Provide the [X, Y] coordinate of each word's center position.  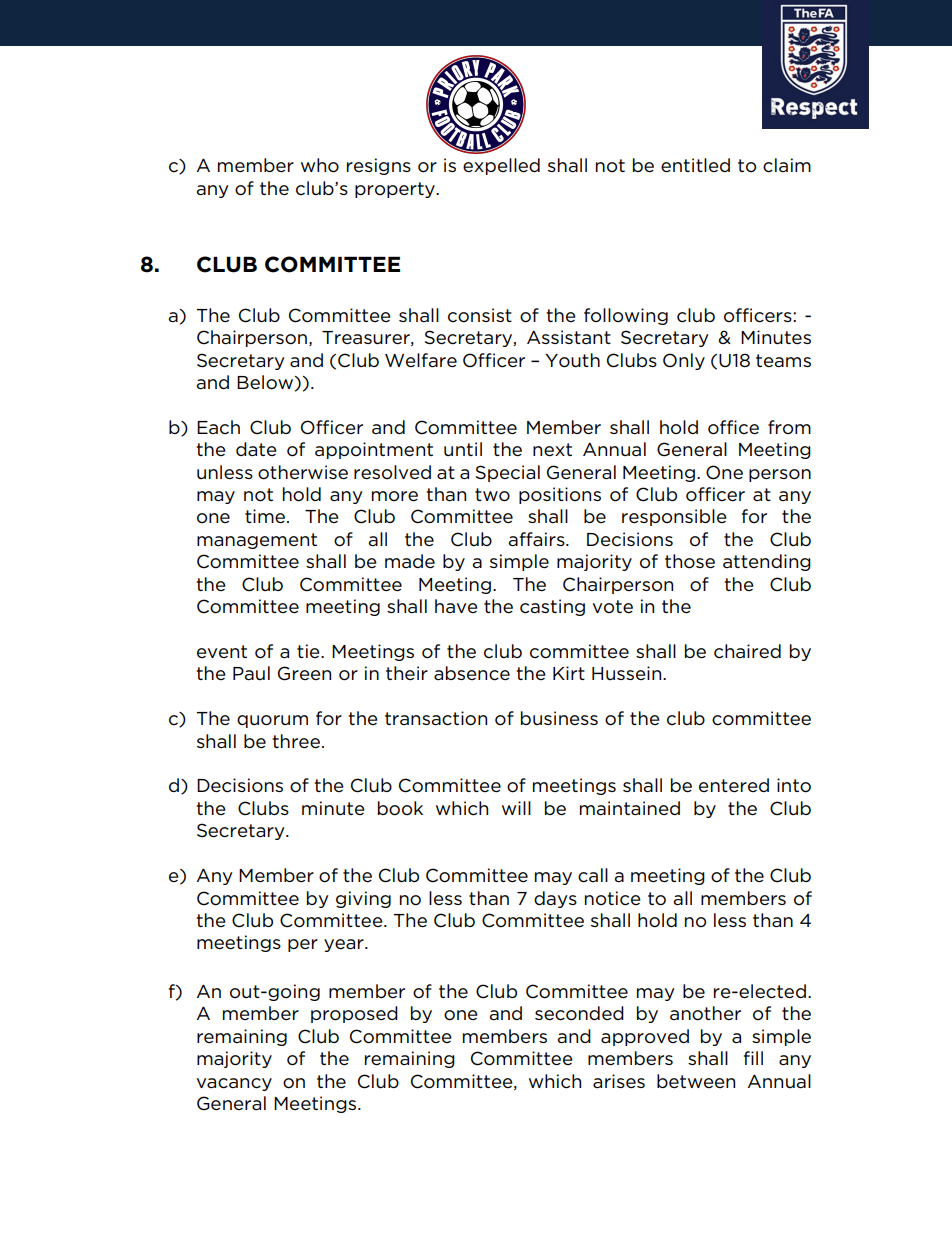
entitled [695, 165]
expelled [501, 166]
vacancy [234, 1084]
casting [552, 607]
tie [309, 651]
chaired [747, 651]
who [320, 165]
